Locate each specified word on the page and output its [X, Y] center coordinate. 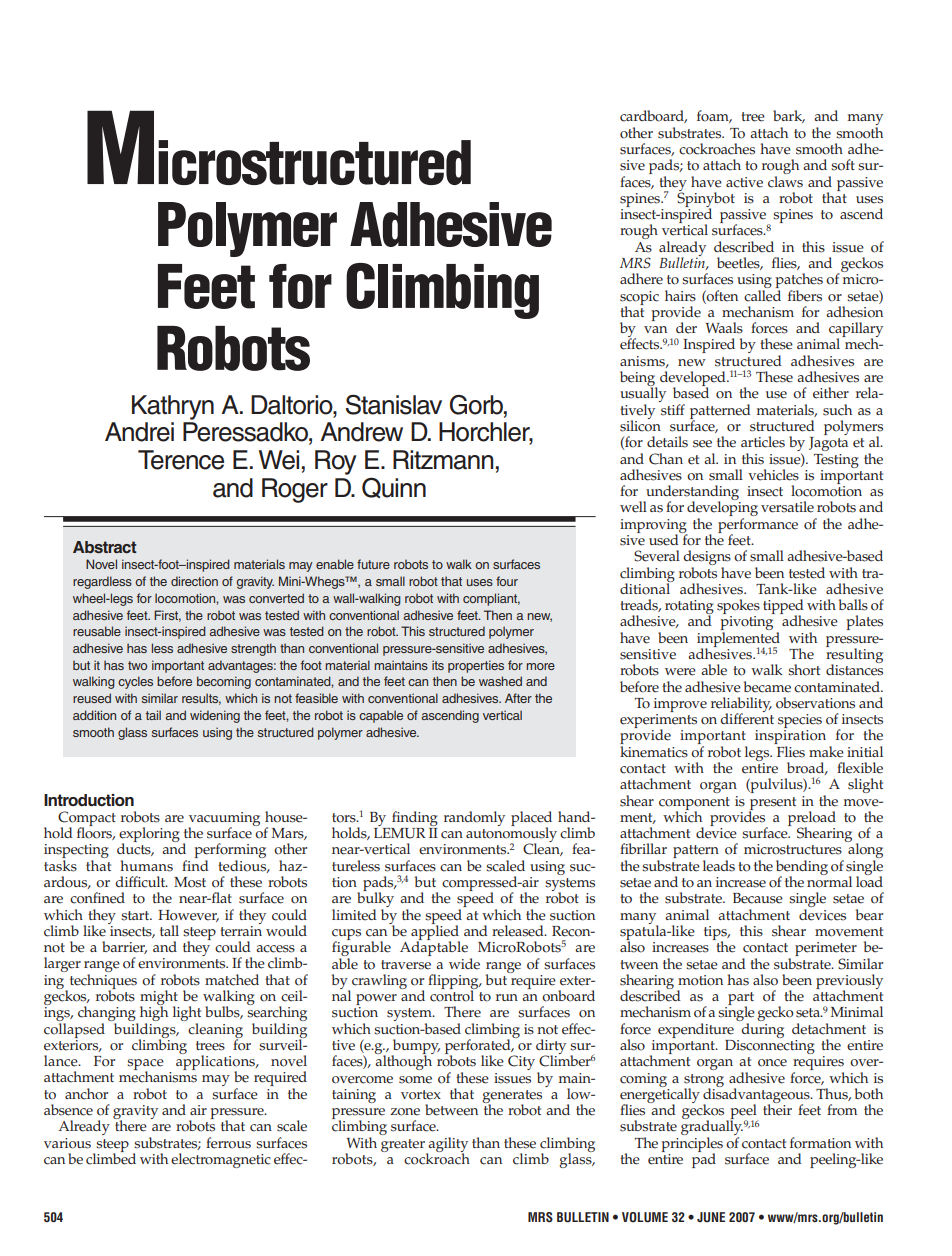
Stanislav [394, 404]
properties [476, 666]
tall [169, 930]
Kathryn [173, 407]
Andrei [139, 432]
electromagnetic [221, 1160]
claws [785, 180]
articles [763, 442]
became [767, 687]
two [137, 665]
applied [435, 933]
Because [758, 898]
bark [789, 116]
